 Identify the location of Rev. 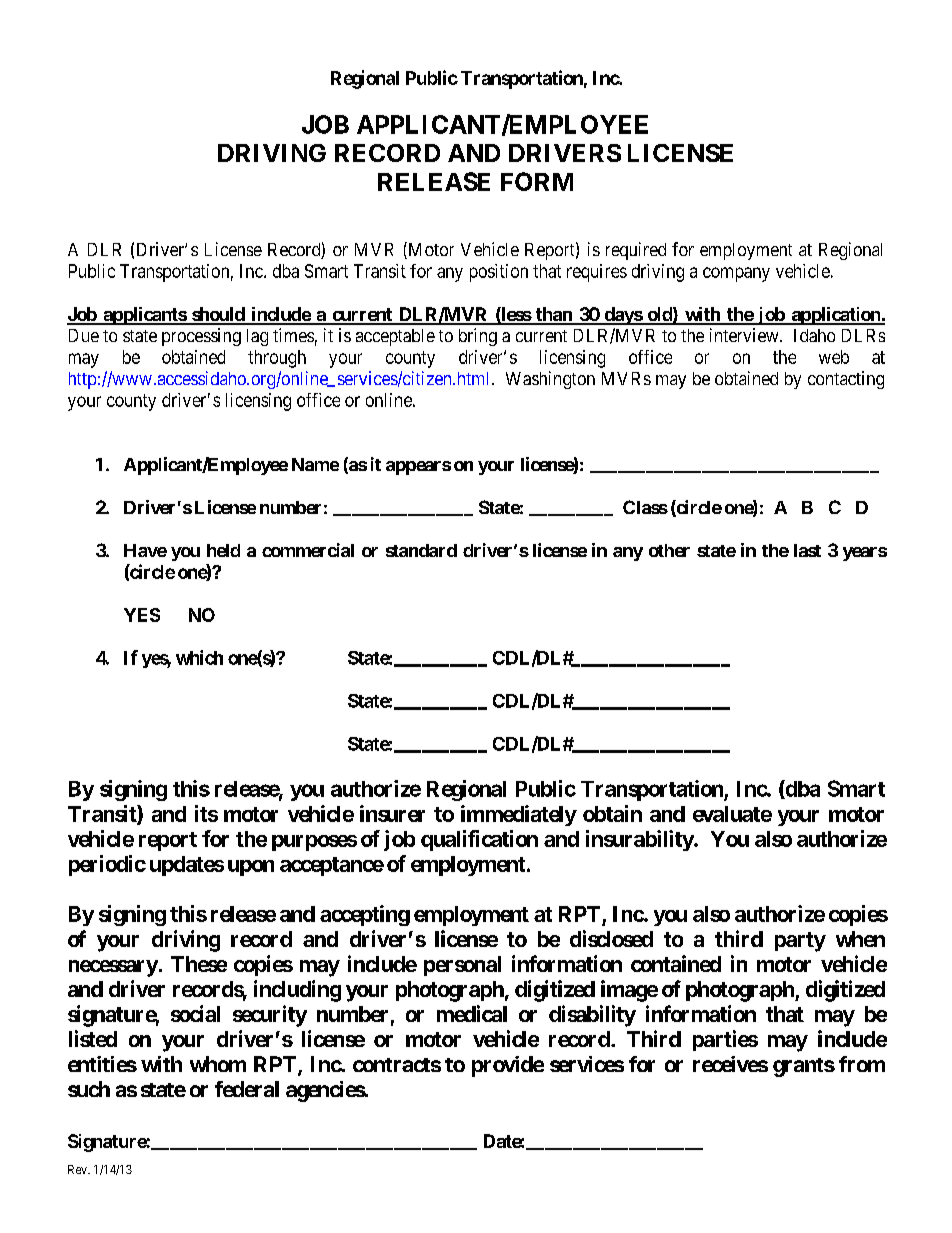
(78, 1169).
